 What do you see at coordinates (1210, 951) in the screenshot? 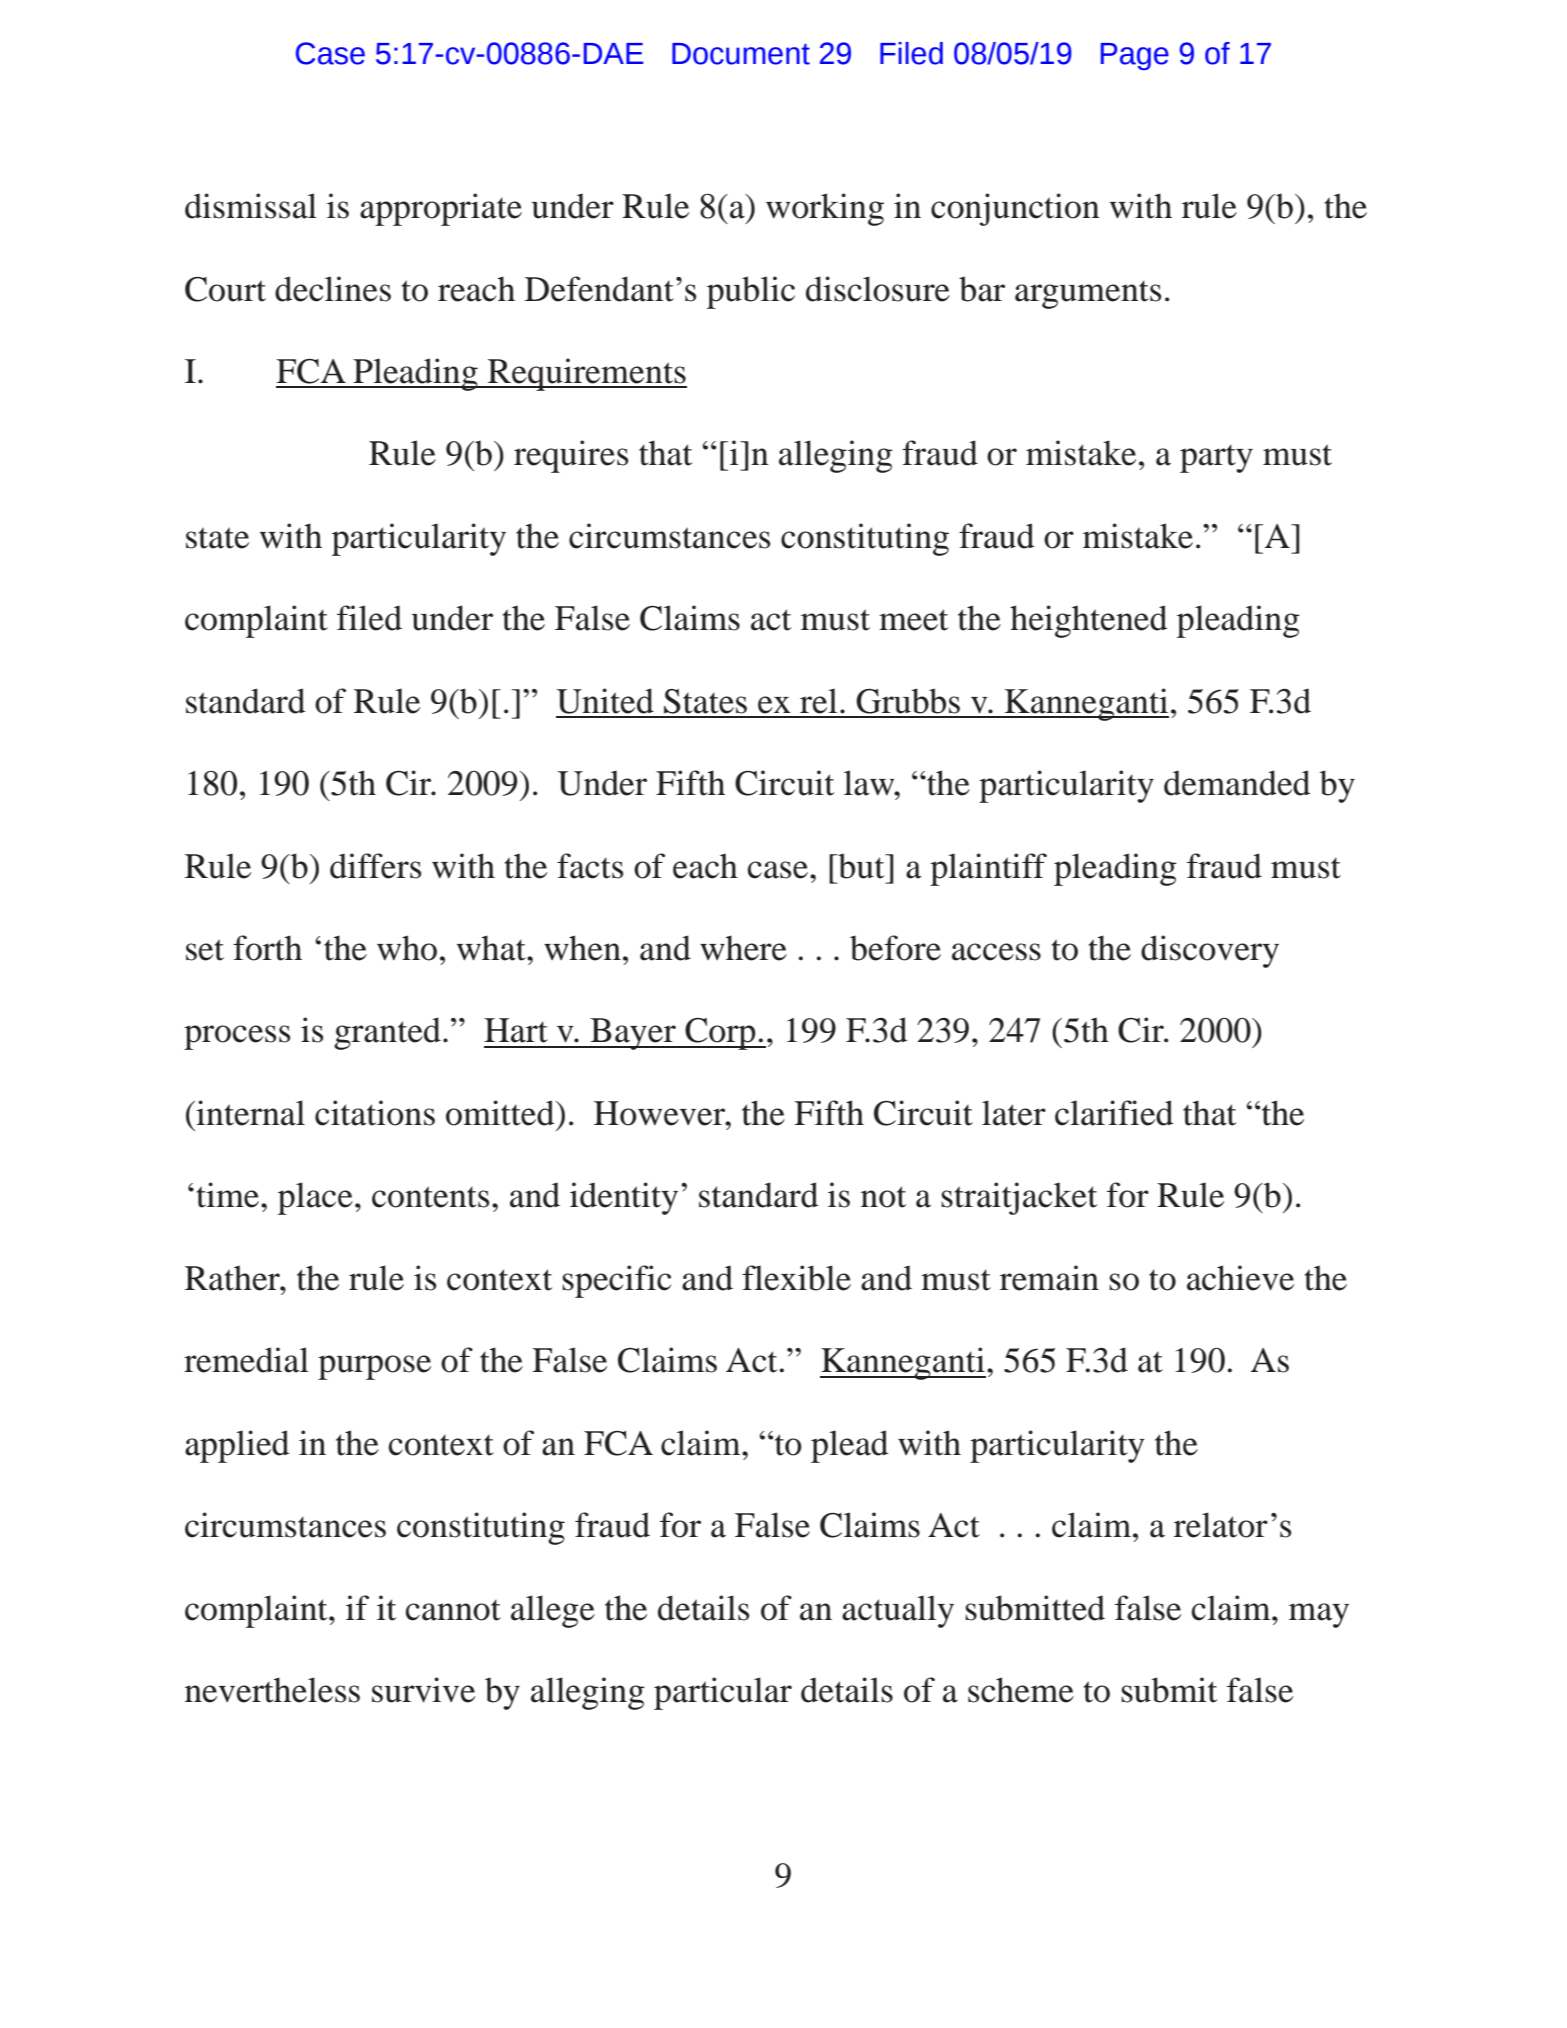
I see `discovery` at bounding box center [1210, 951].
